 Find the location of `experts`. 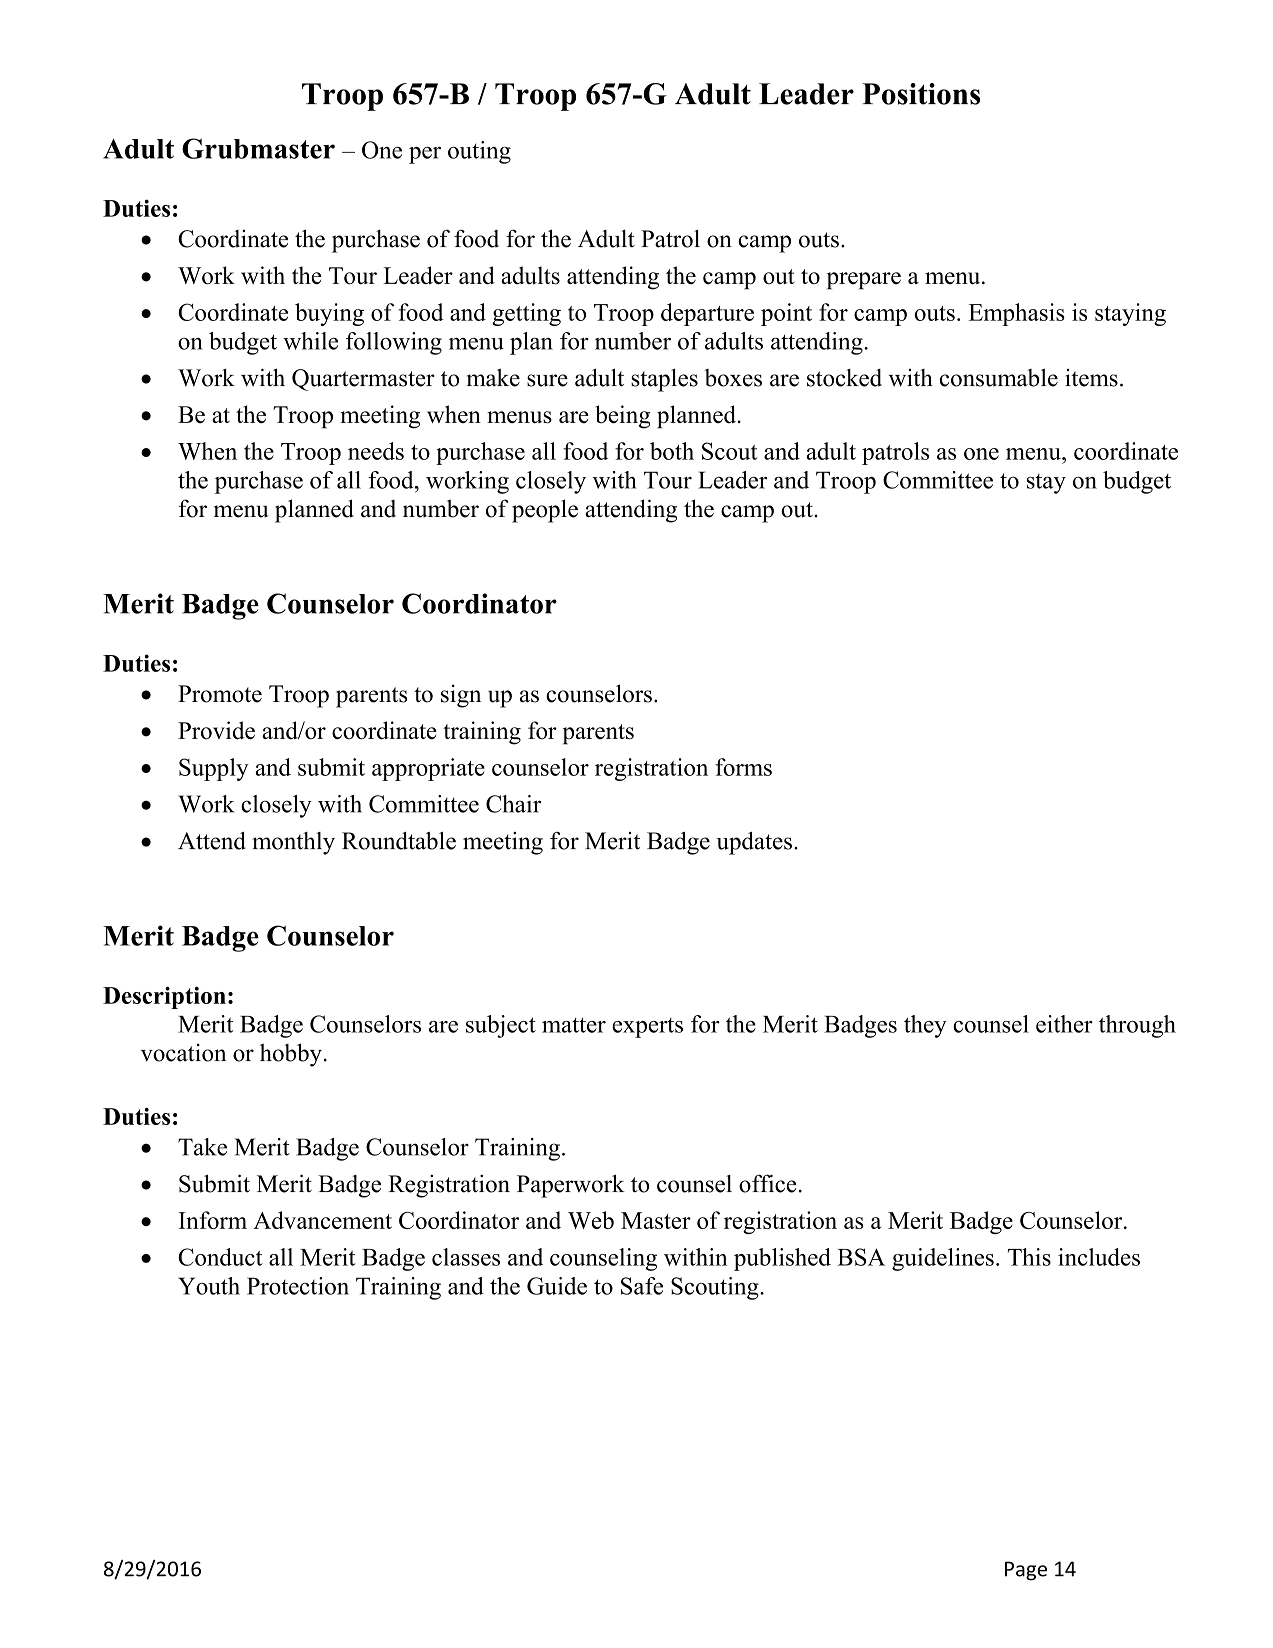

experts is located at coordinates (647, 1028).
